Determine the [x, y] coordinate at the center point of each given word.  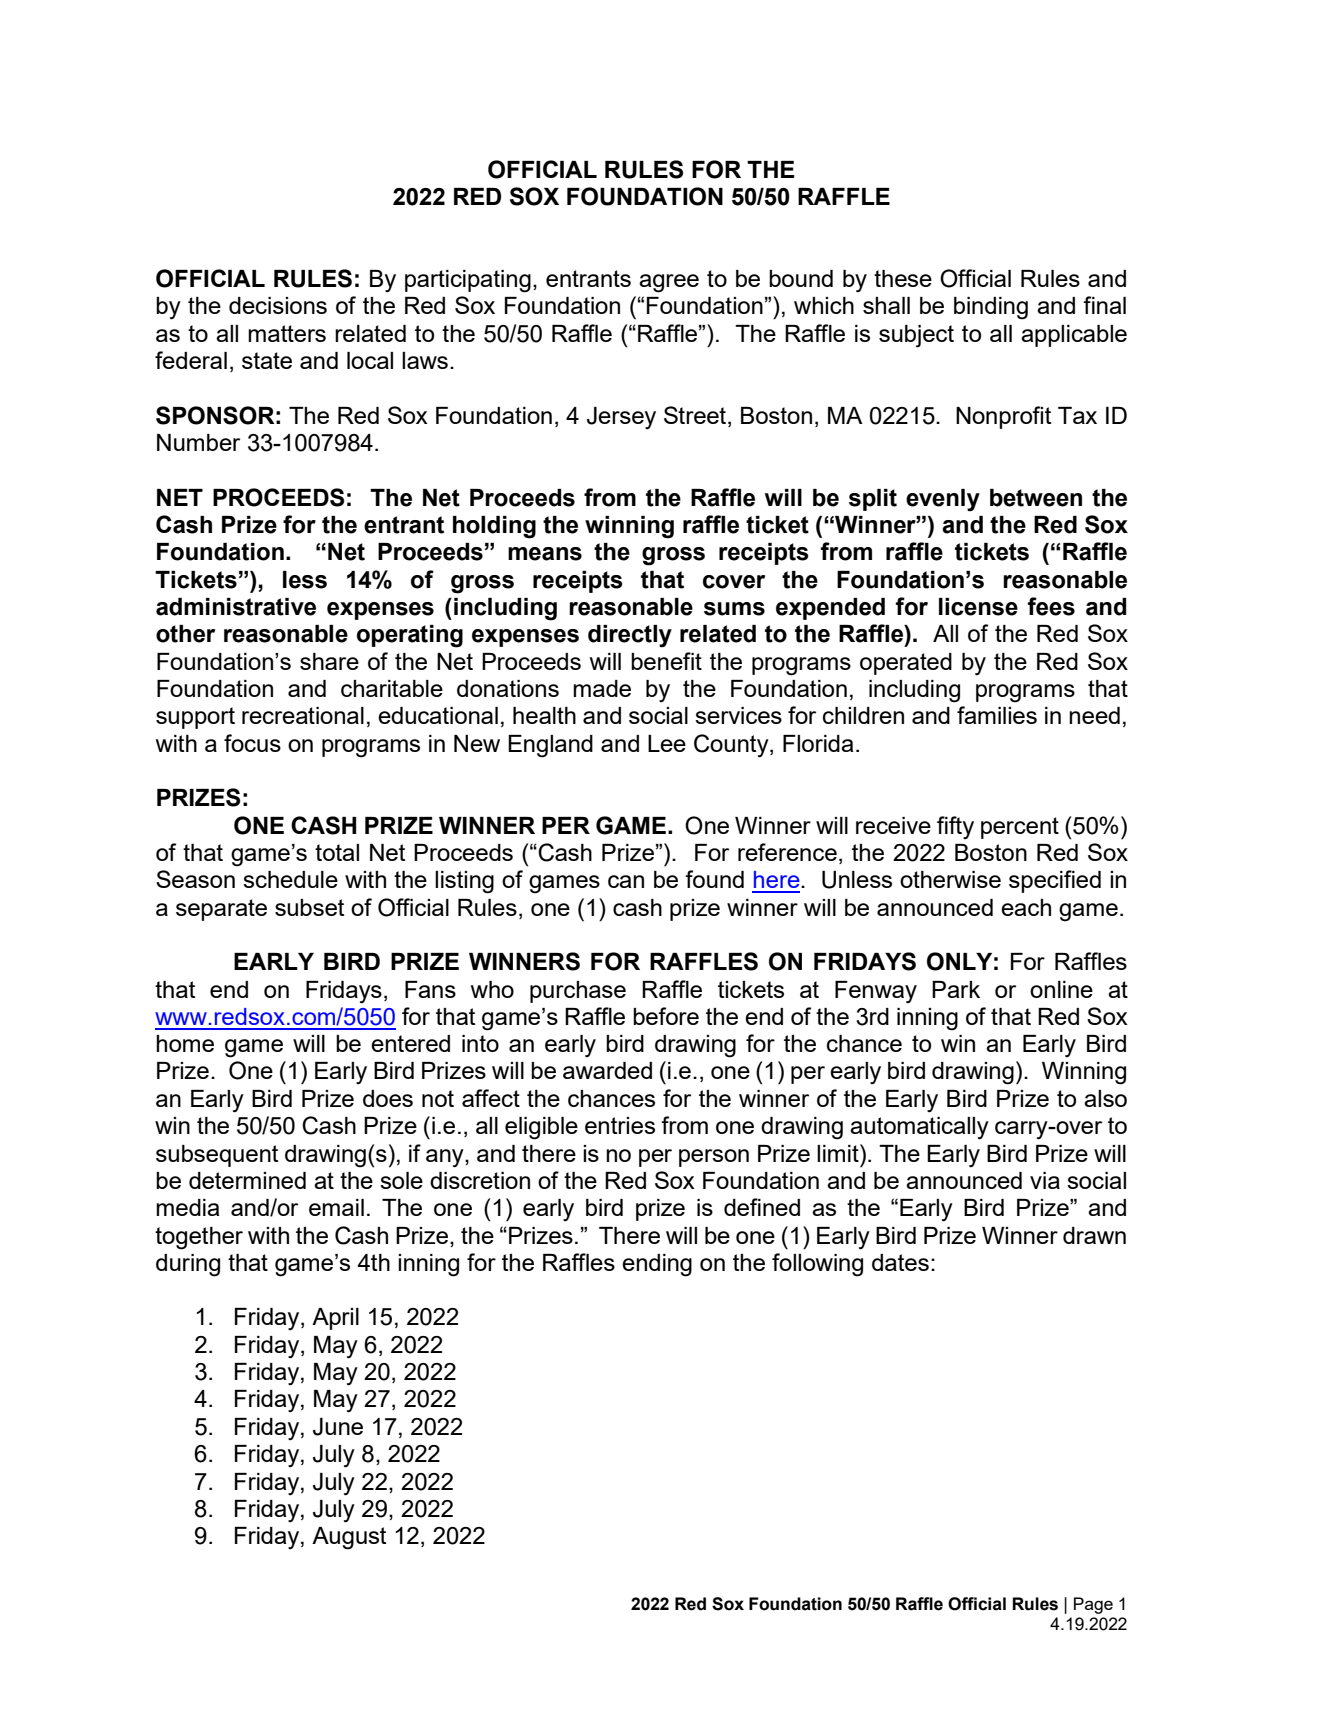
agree [669, 283]
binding [991, 308]
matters [287, 333]
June [338, 1427]
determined [247, 1180]
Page [1093, 1605]
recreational [303, 715]
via [1045, 1180]
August [349, 1538]
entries [620, 1125]
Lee [667, 743]
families [997, 715]
